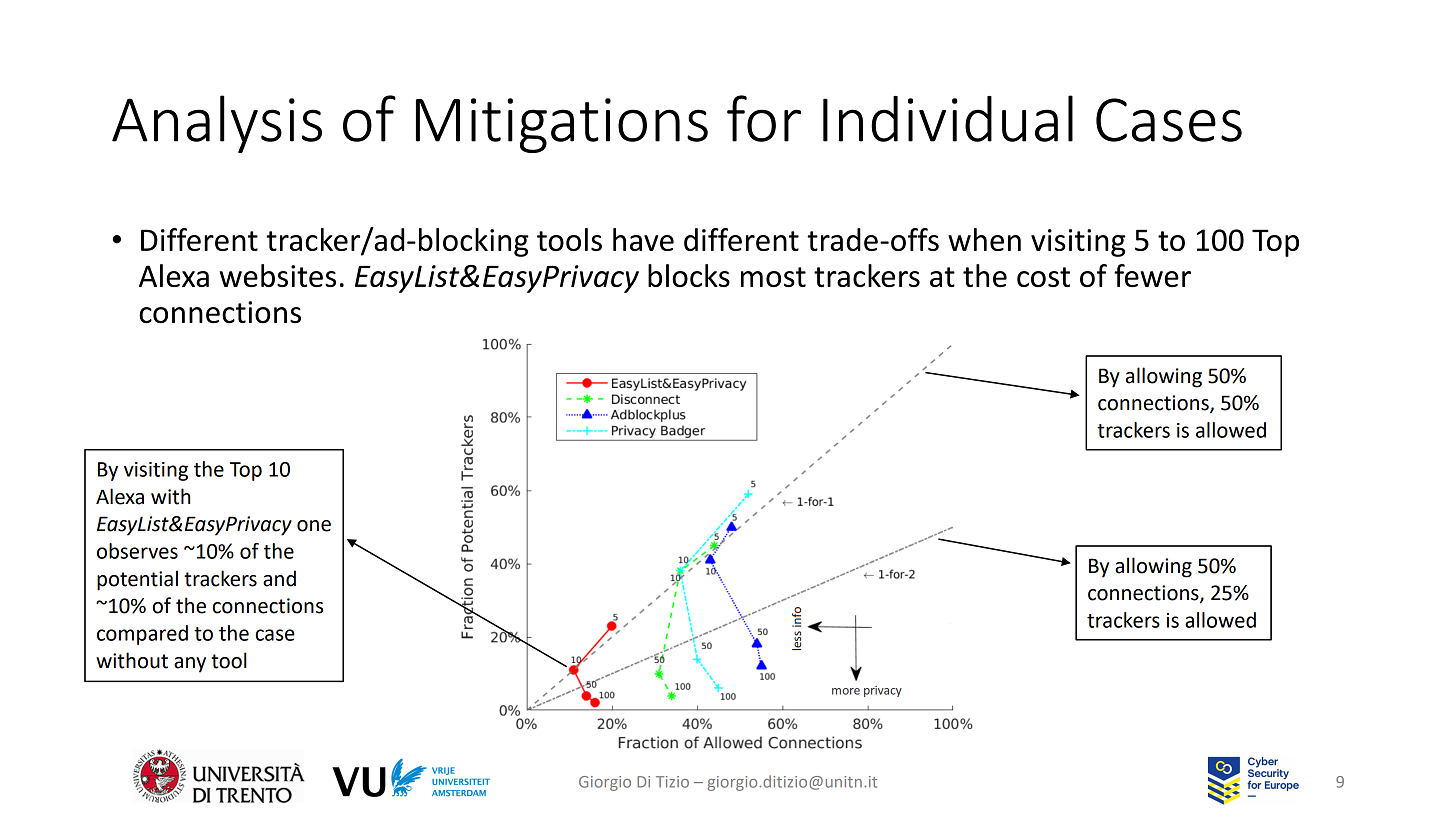 The image size is (1456, 819). What do you see at coordinates (279, 578) in the screenshot?
I see `and` at bounding box center [279, 578].
